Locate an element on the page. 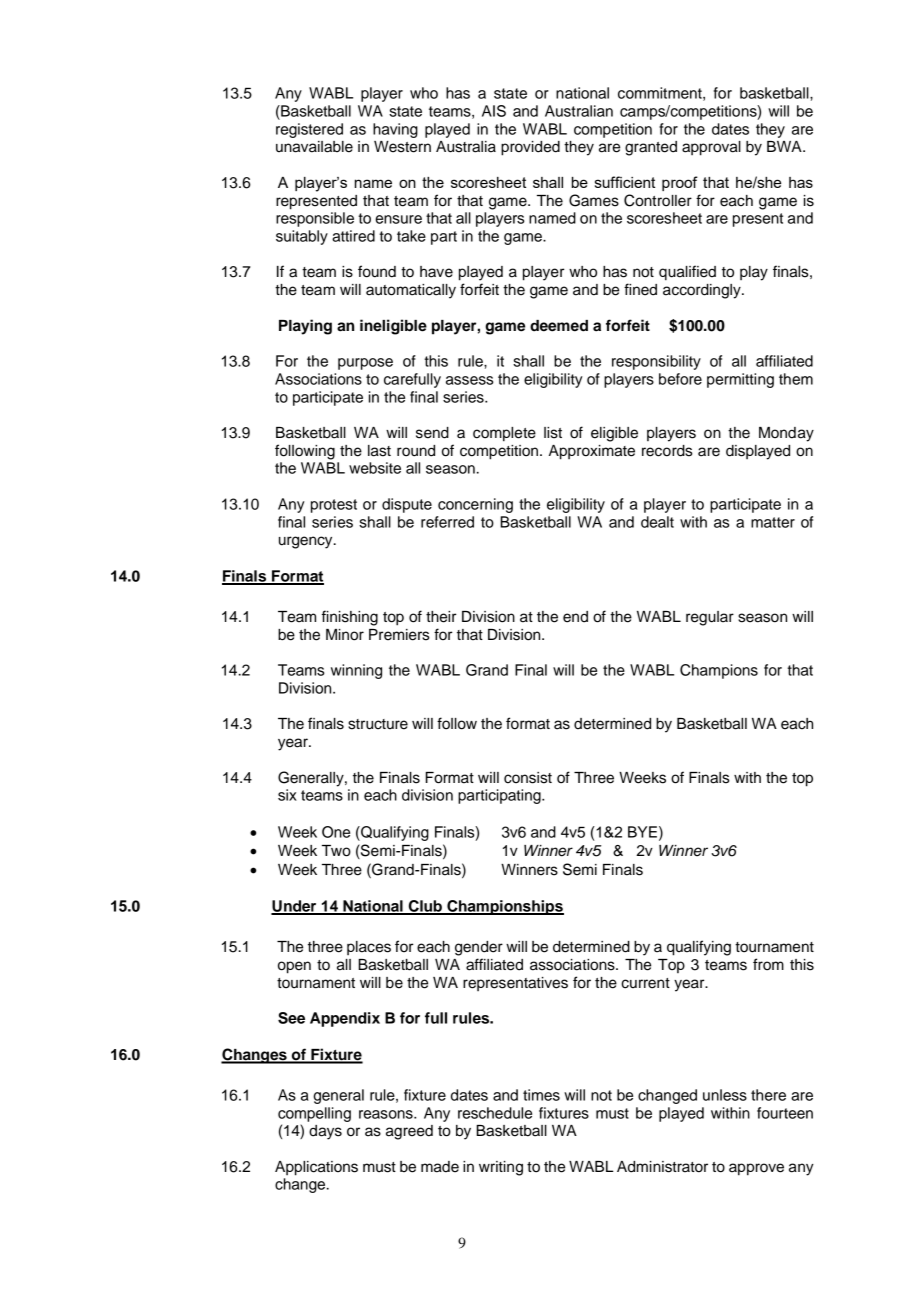  their is located at coordinates (441, 617).
